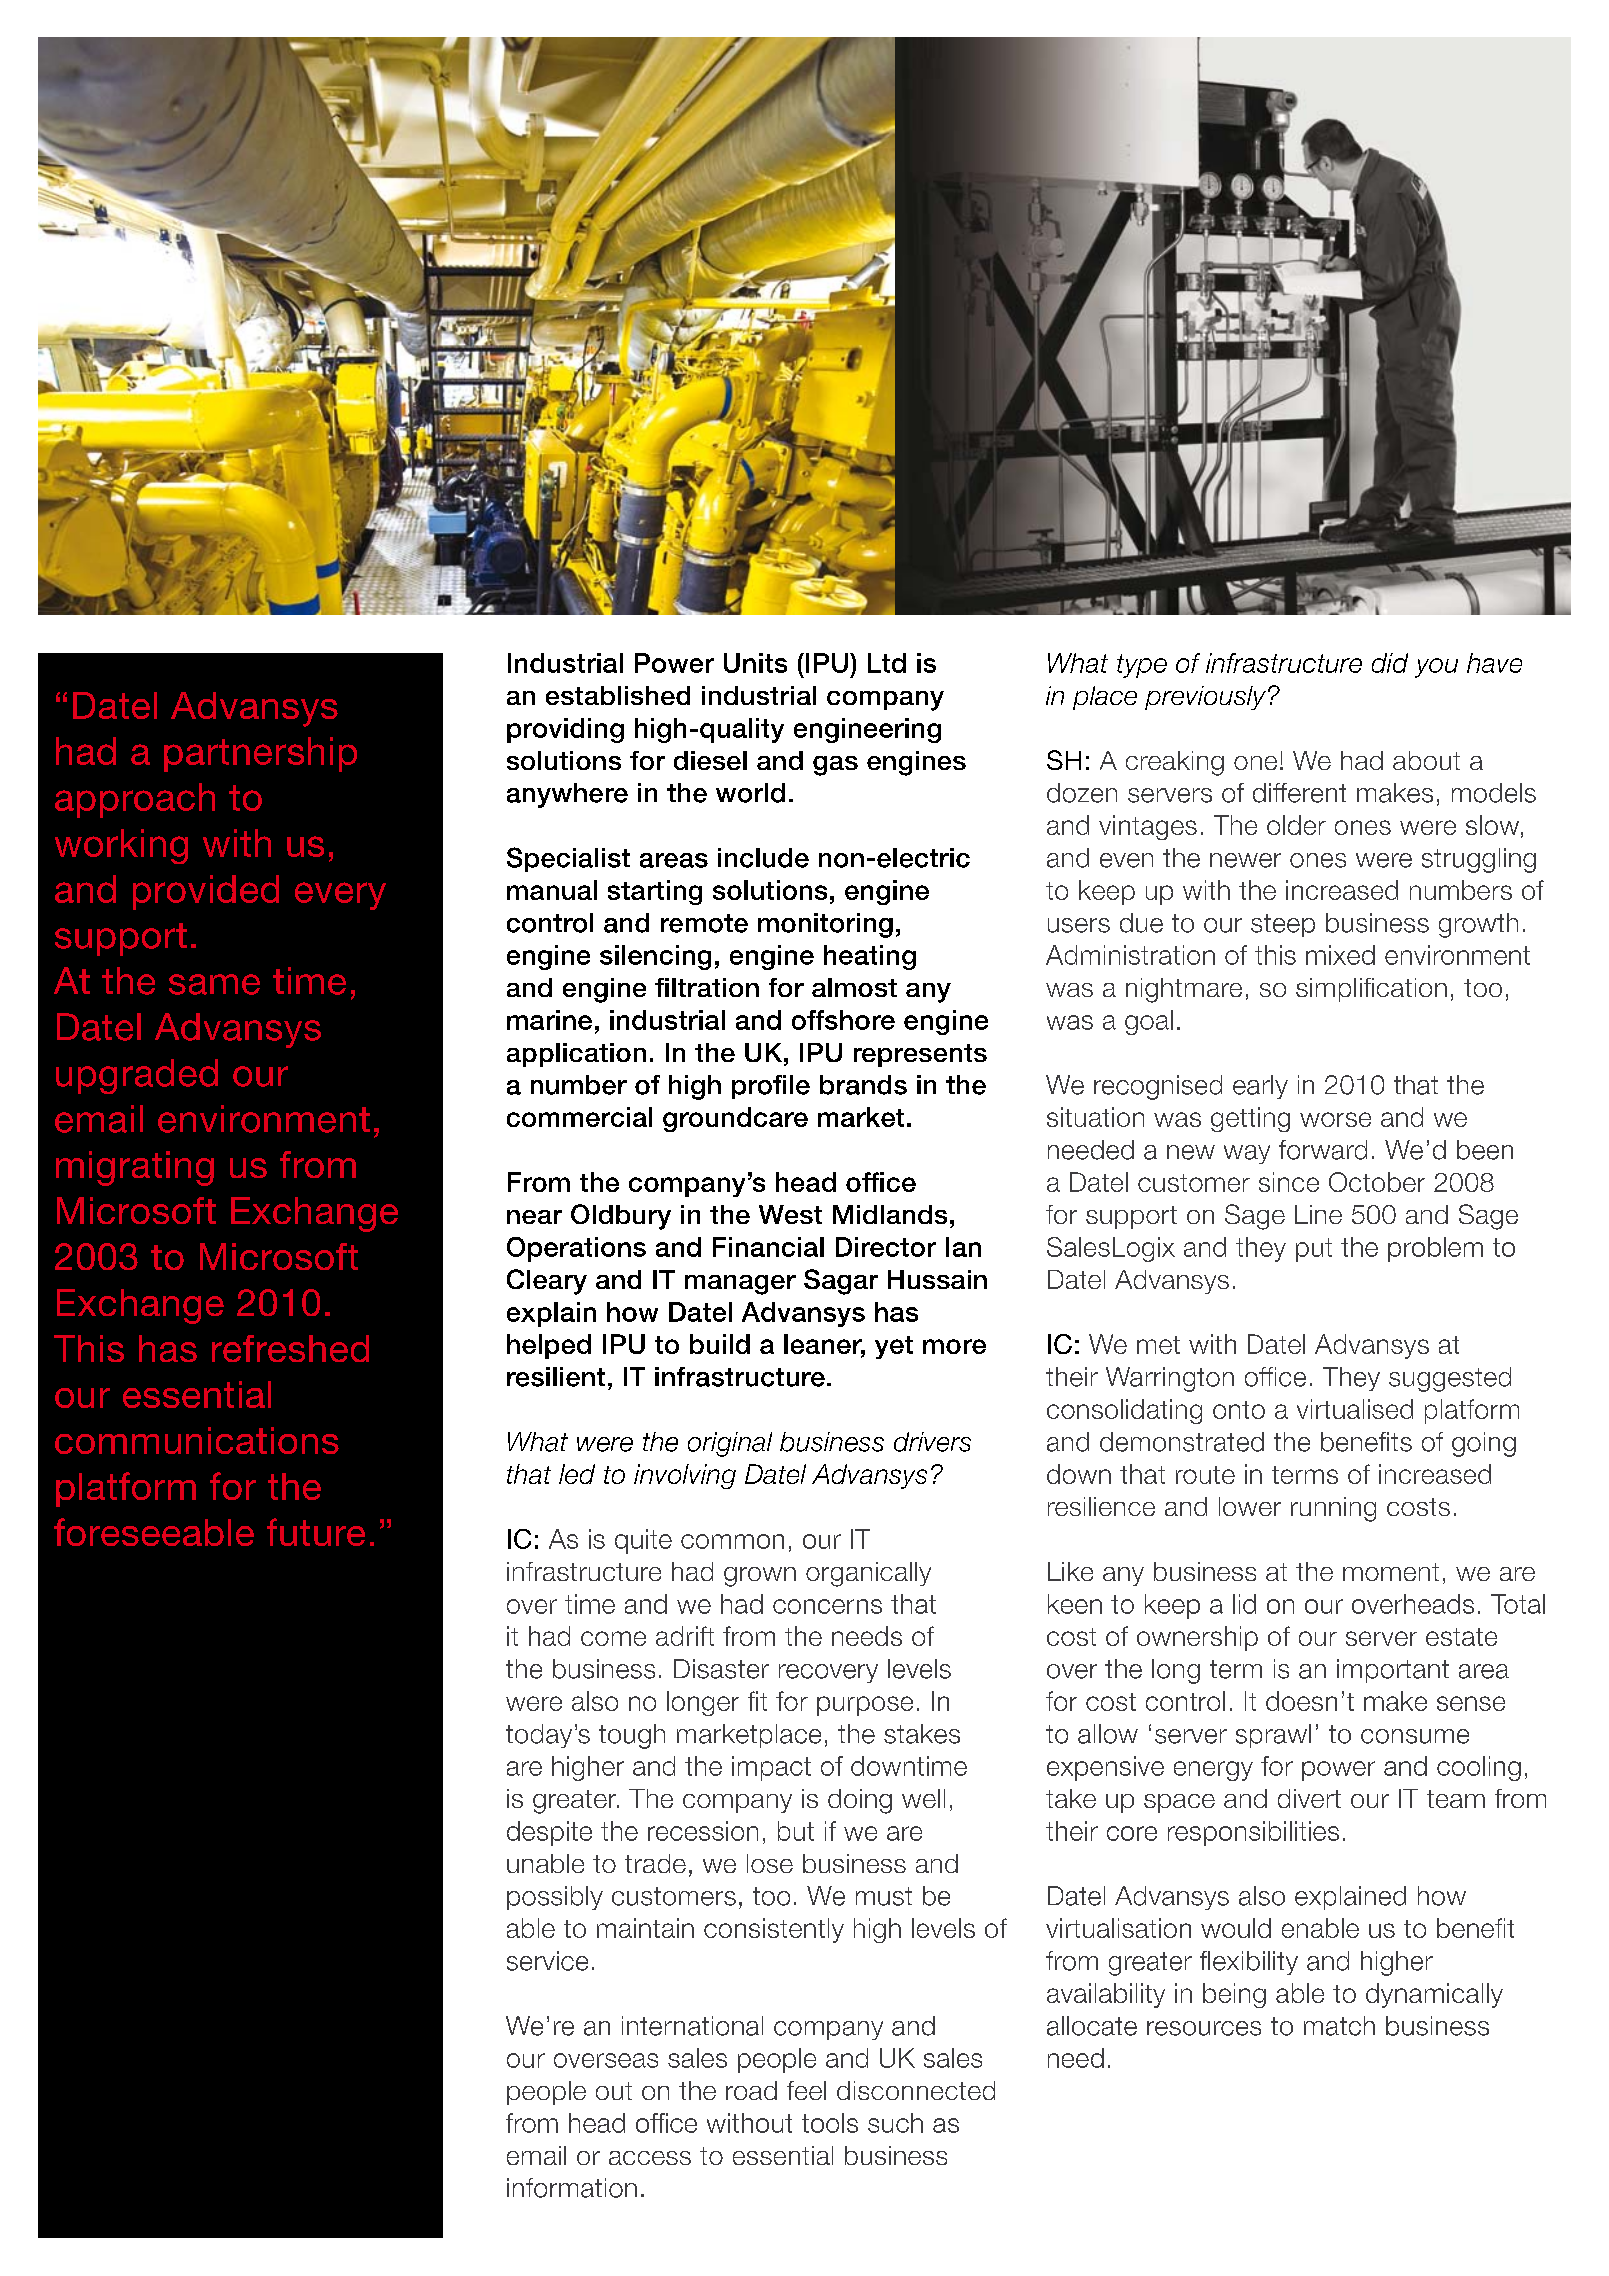  I want to click on partnership, so click(260, 754).
